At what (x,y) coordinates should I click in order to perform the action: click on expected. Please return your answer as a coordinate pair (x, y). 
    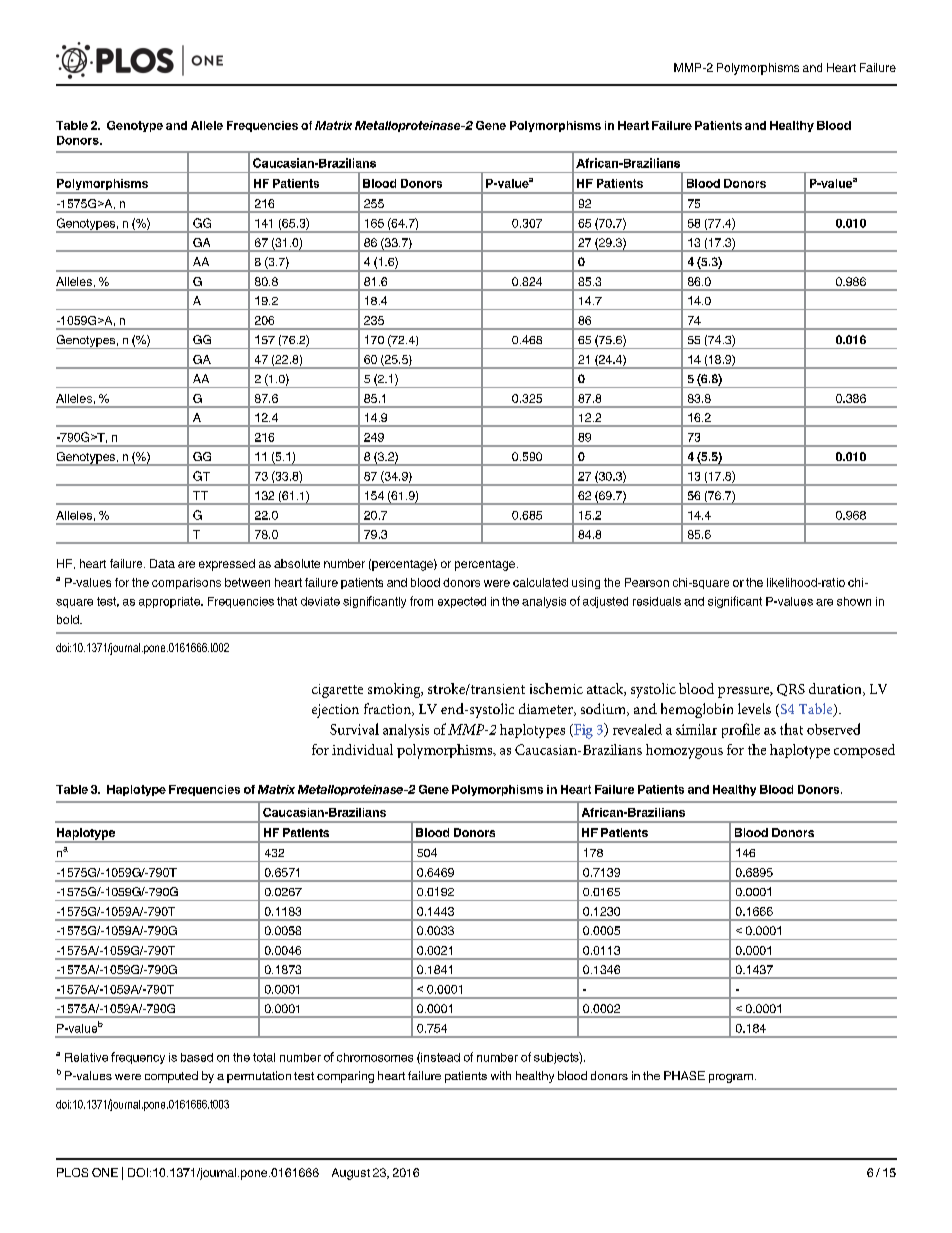
    Looking at the image, I should click on (462, 602).
